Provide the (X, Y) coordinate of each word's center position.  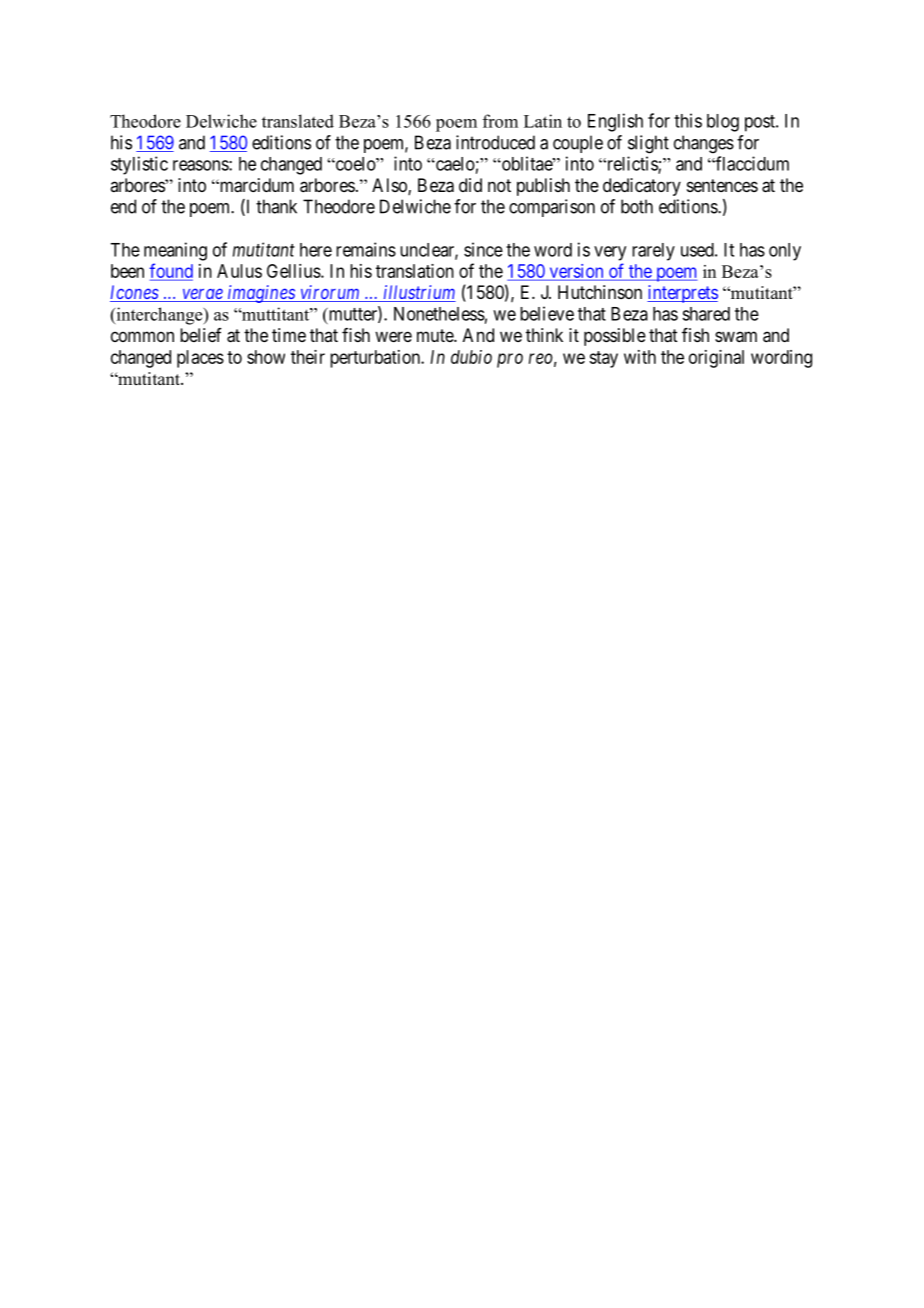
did (470, 185)
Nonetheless (439, 314)
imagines (261, 294)
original (716, 359)
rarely (653, 252)
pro (510, 360)
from (500, 121)
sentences (722, 185)
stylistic (139, 165)
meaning (175, 251)
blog (723, 123)
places (200, 359)
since (483, 249)
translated (298, 121)
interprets (682, 294)
